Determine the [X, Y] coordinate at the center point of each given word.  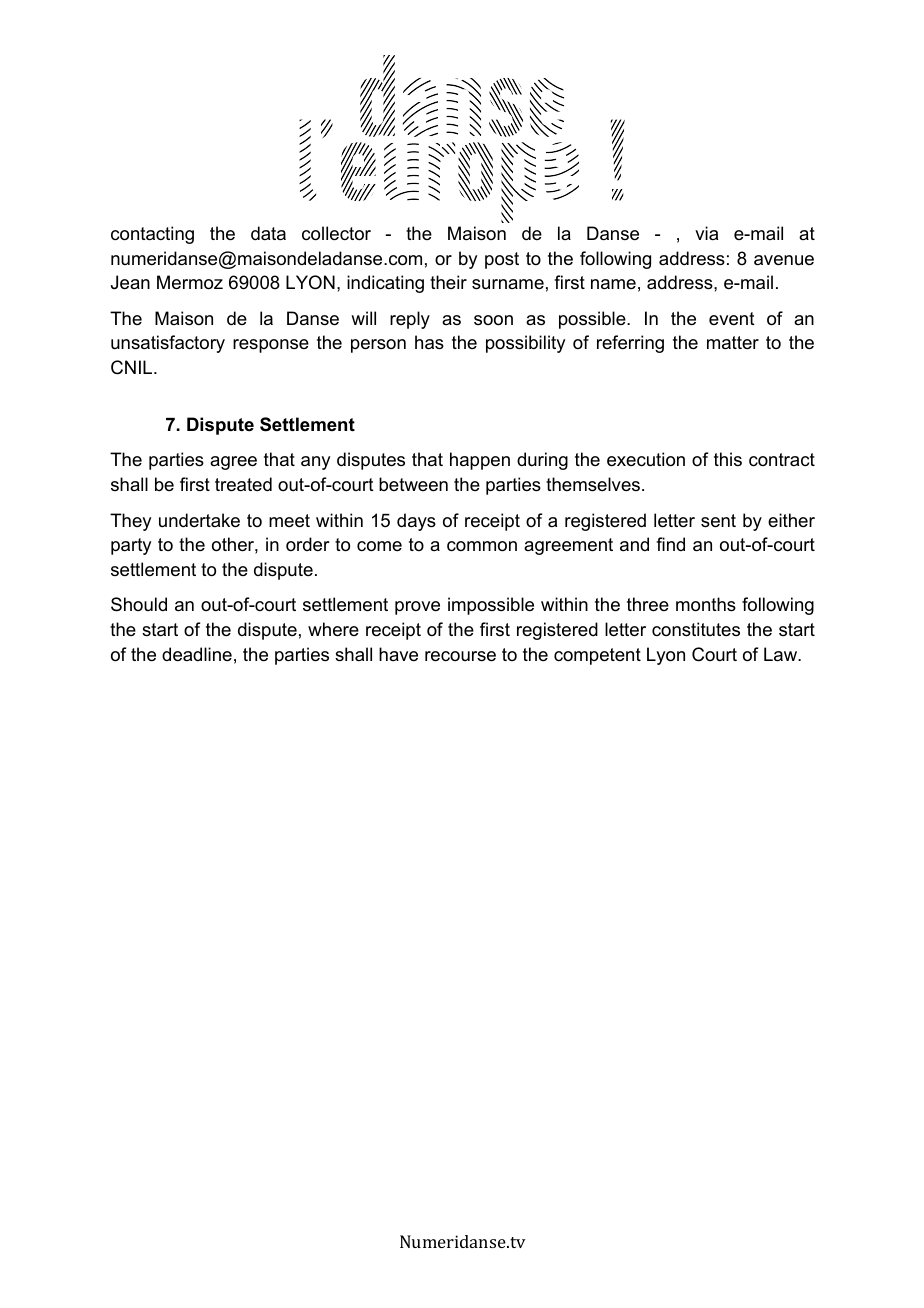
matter [733, 342]
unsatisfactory [168, 344]
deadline [197, 654]
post [502, 260]
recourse [460, 656]
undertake [199, 520]
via [706, 233]
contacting [152, 235]
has [429, 342]
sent [718, 521]
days [416, 522]
